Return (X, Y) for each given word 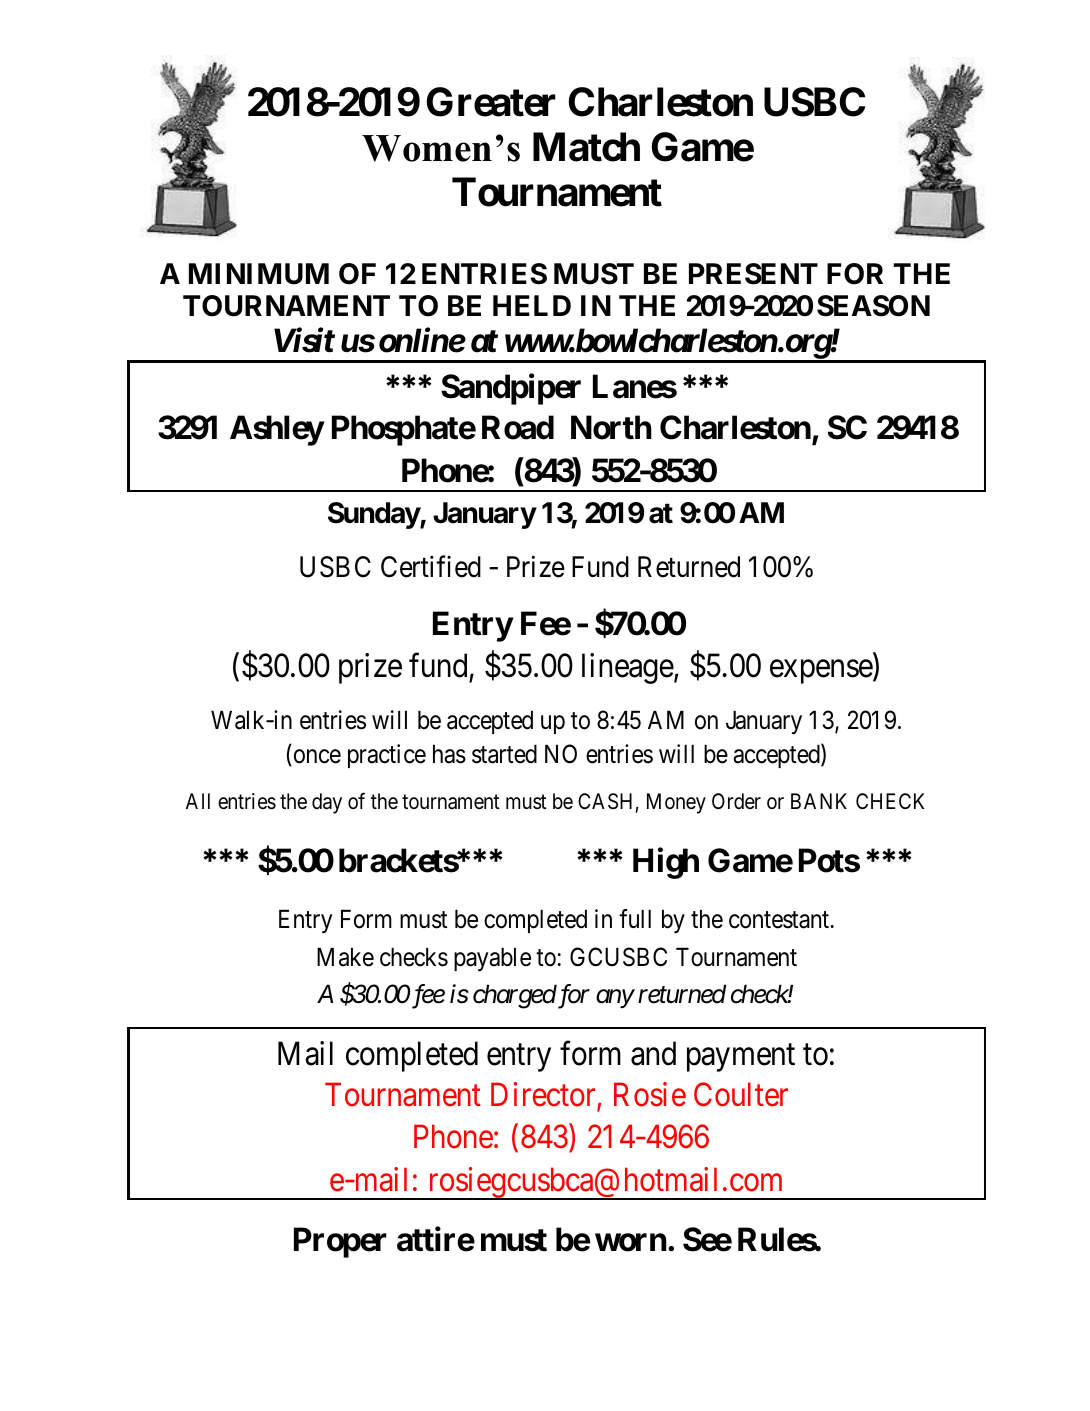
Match (586, 147)
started (504, 754)
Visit (304, 341)
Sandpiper (511, 389)
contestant (780, 920)
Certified (431, 566)
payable (492, 959)
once (316, 757)
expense (822, 672)
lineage (628, 668)
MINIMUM (259, 274)
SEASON (873, 306)
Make (345, 957)
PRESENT (753, 274)
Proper (340, 1243)
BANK (819, 801)
